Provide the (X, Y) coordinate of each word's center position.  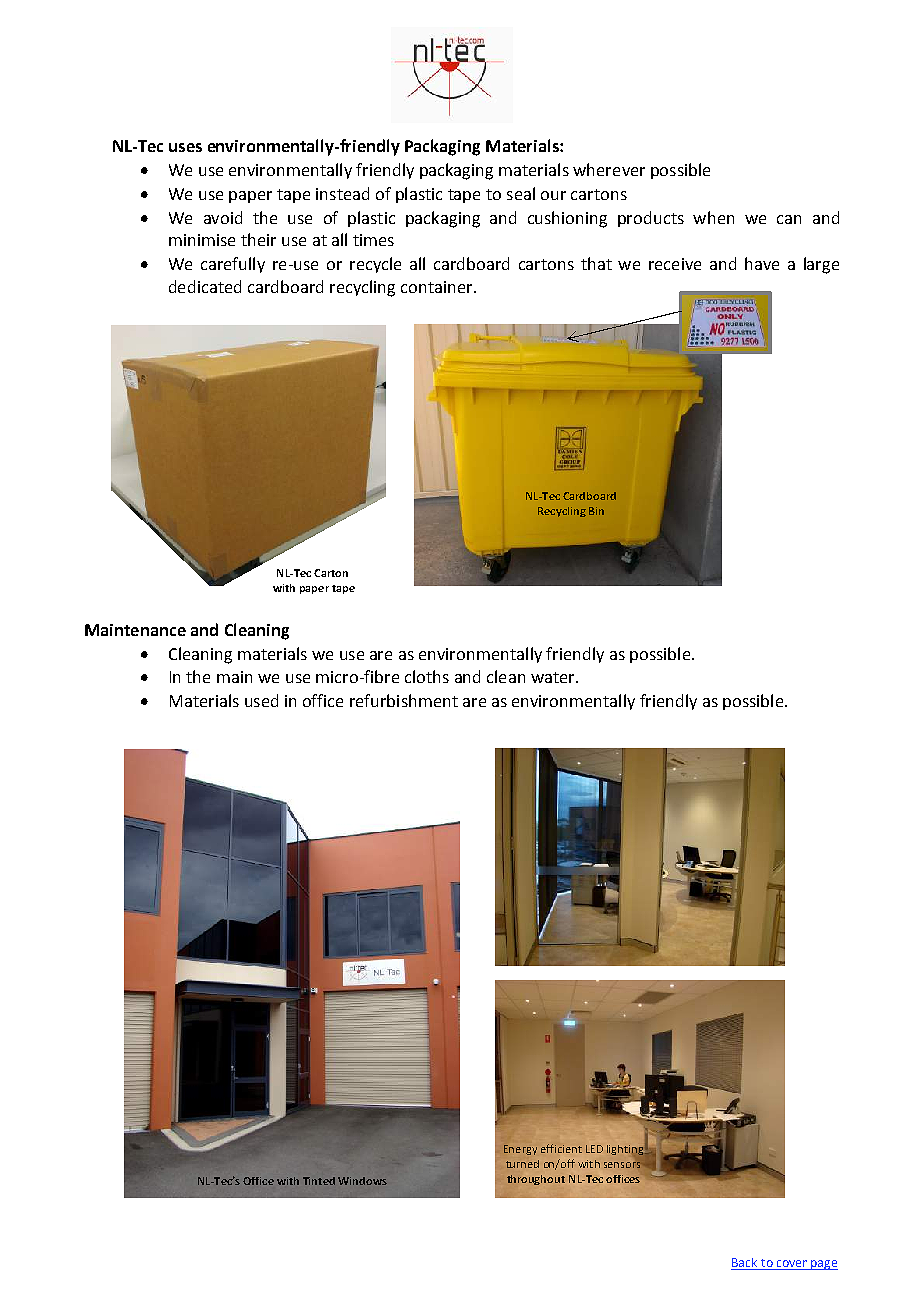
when (713, 217)
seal (521, 193)
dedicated (205, 286)
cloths (427, 676)
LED (594, 1149)
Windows (362, 1181)
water (554, 677)
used (261, 700)
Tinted (319, 1181)
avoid (223, 217)
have (762, 263)
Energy (520, 1150)
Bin (596, 511)
